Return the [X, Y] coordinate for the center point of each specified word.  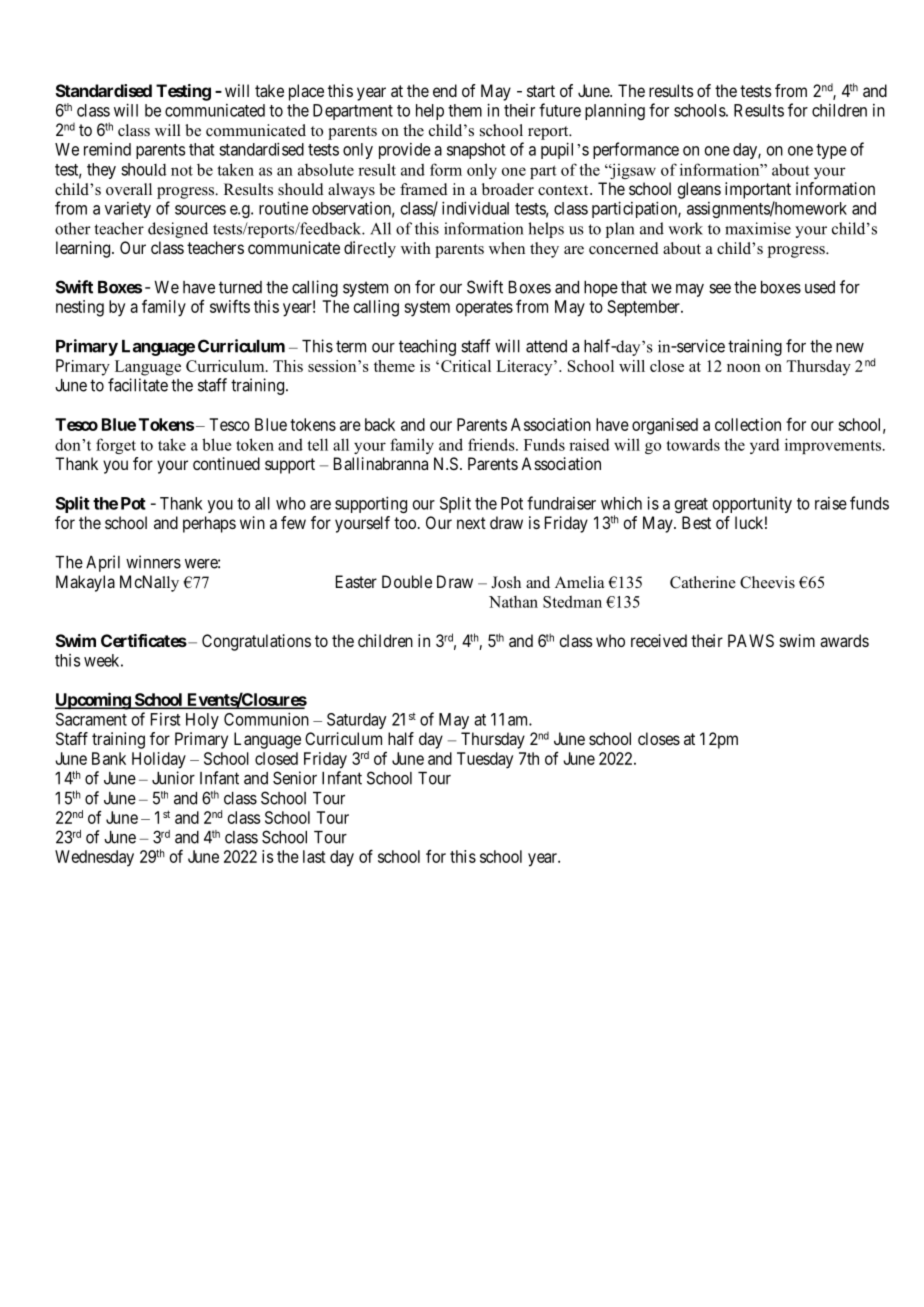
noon [744, 368]
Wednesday [94, 858]
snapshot [476, 151]
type [831, 151]
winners [153, 562]
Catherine [703, 582]
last [314, 856]
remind [107, 149]
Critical [466, 366]
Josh [506, 582]
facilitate [138, 385]
